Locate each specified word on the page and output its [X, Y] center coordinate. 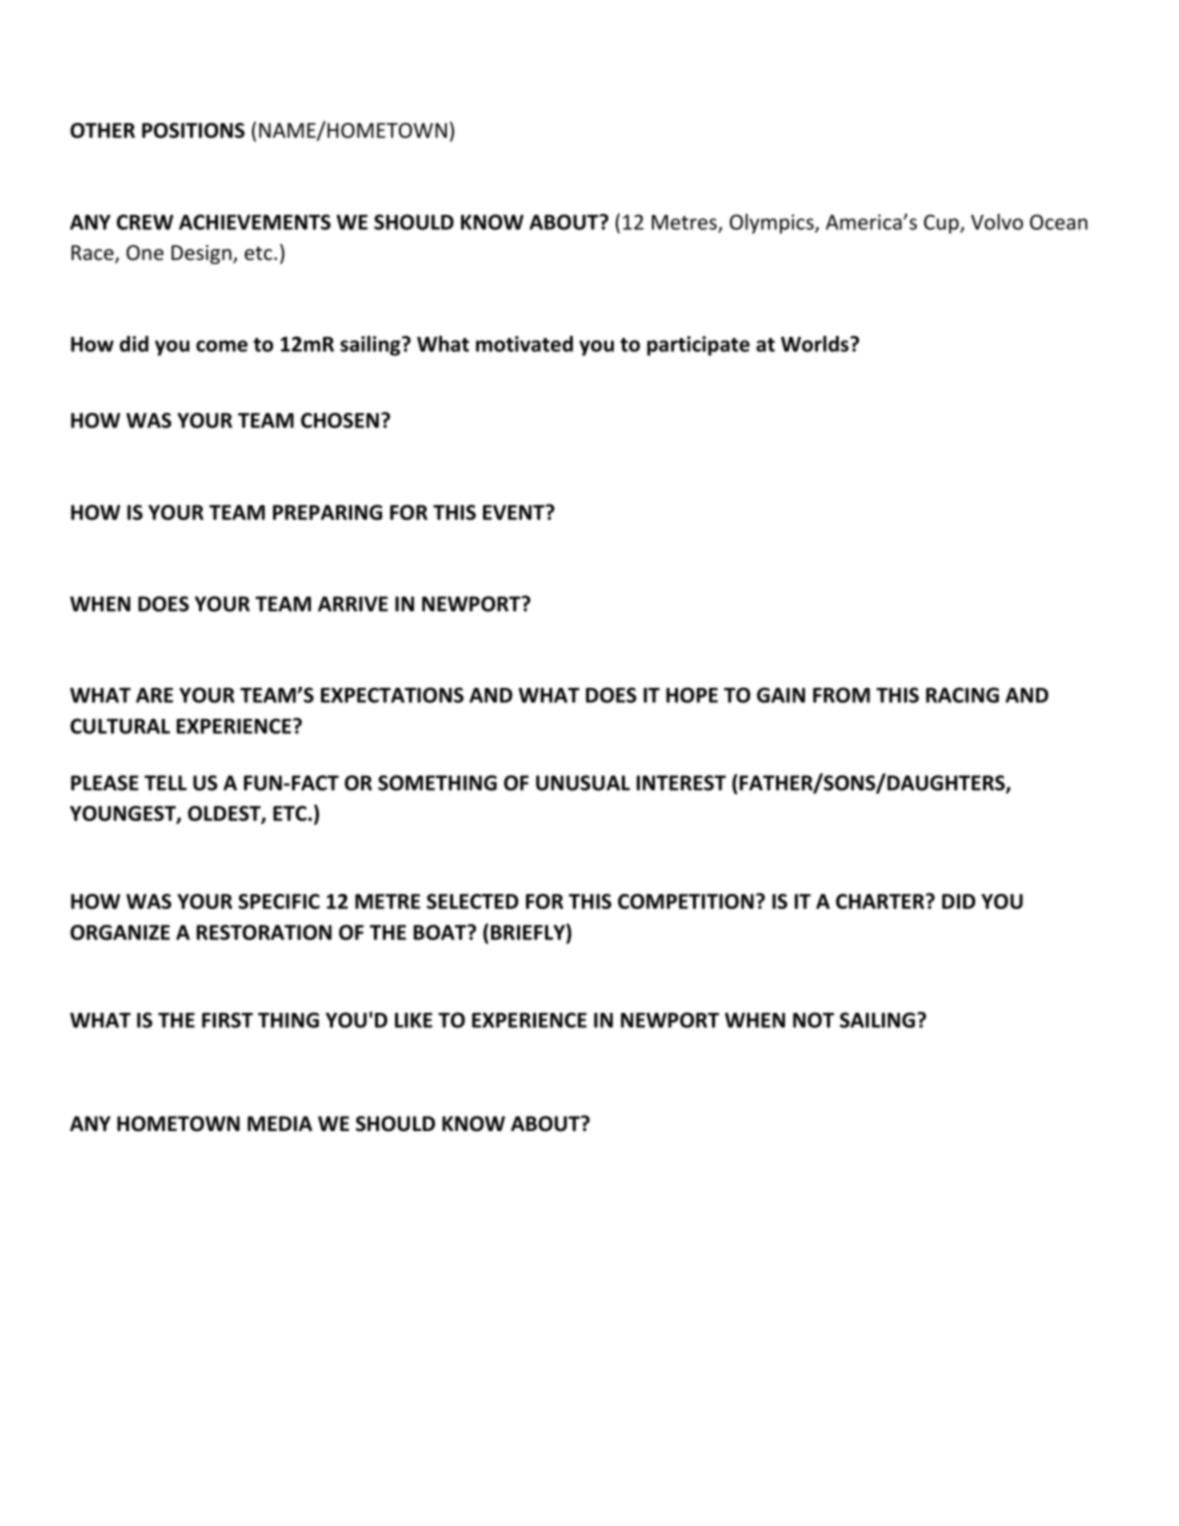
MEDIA [280, 1123]
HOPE [692, 695]
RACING [962, 695]
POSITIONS [193, 130]
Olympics [773, 223]
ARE [154, 695]
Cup [942, 224]
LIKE [414, 1020]
